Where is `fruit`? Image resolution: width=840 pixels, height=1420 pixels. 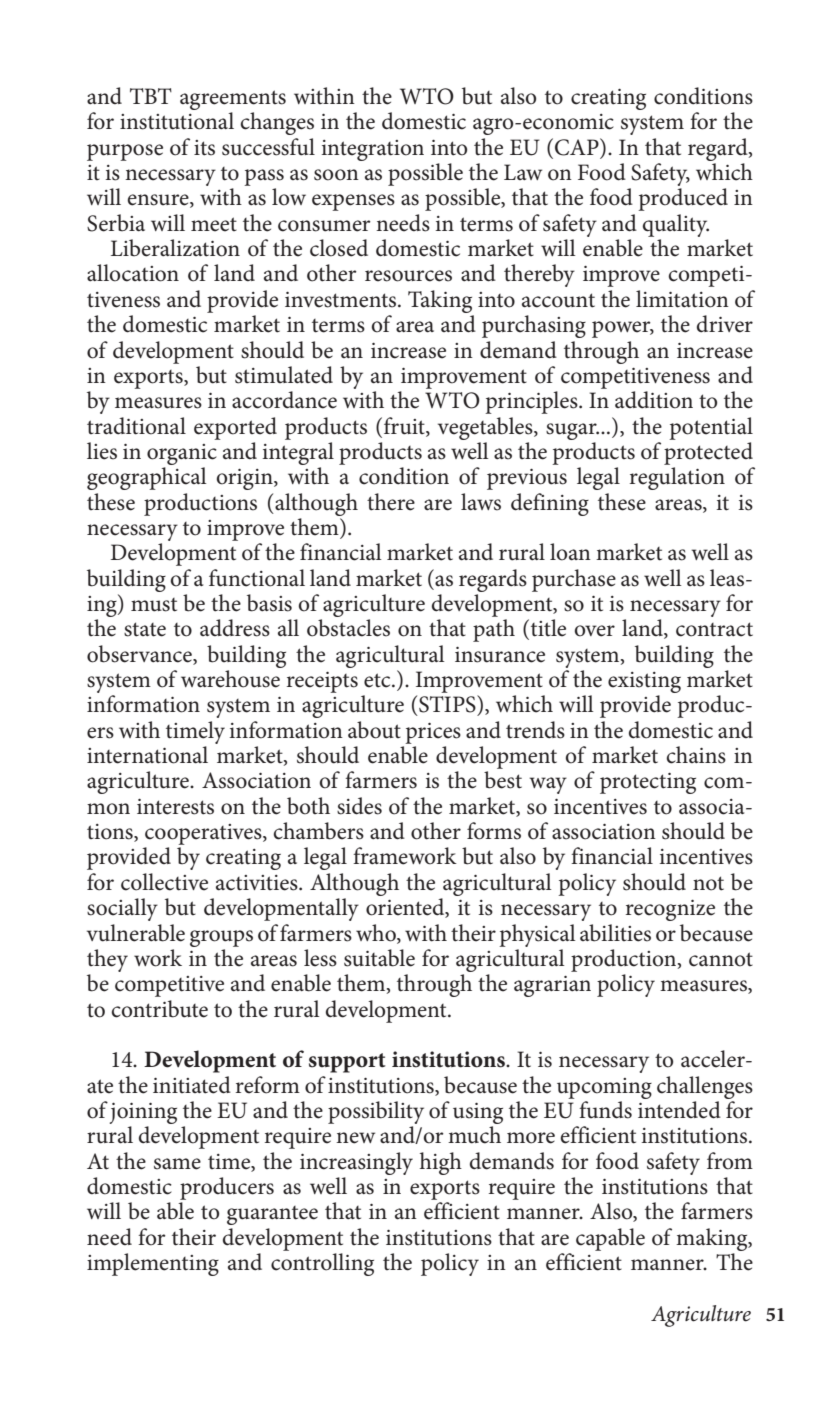
fruit is located at coordinates (405, 426).
